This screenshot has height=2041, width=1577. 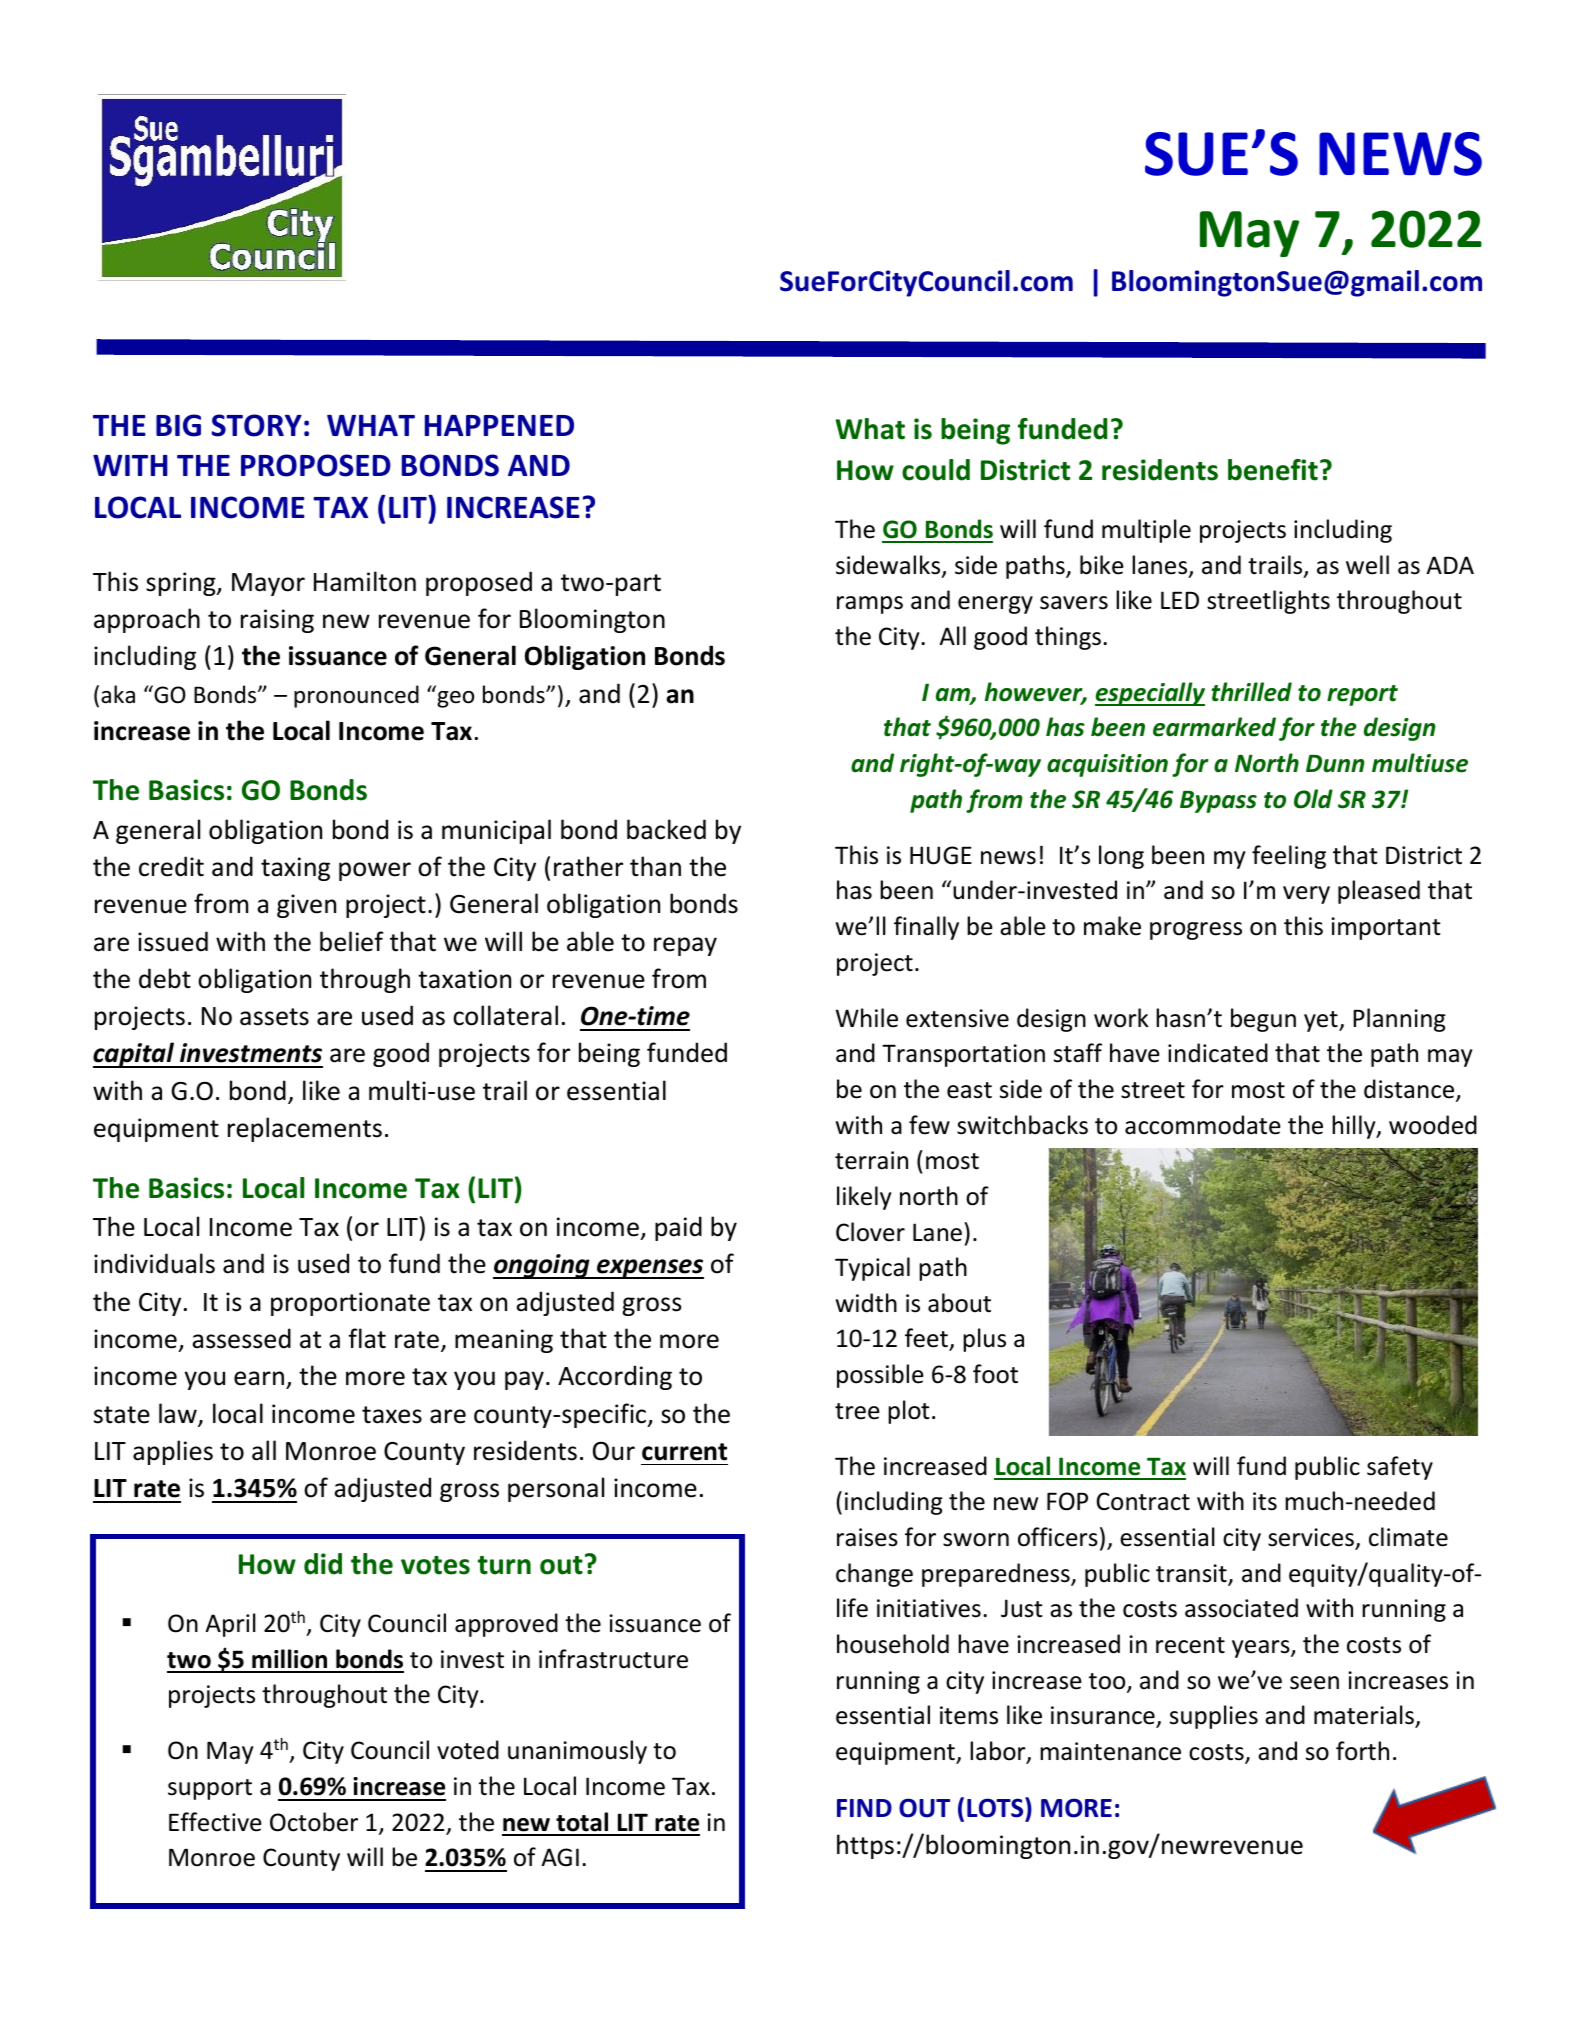 What do you see at coordinates (314, 1822) in the screenshot?
I see `October` at bounding box center [314, 1822].
